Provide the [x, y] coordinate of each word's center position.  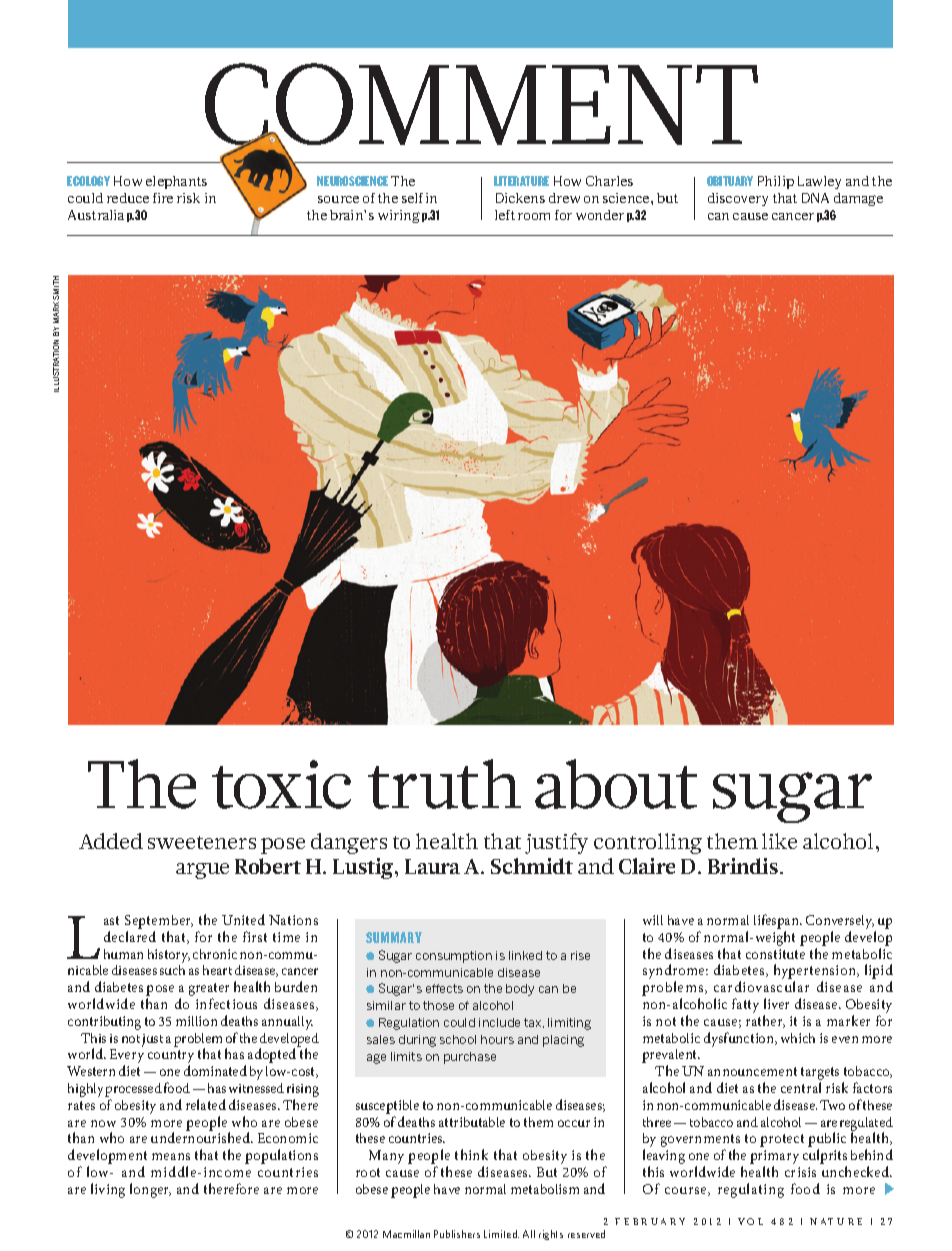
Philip [776, 182]
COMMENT [481, 105]
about [616, 784]
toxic [281, 784]
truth [444, 784]
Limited [501, 1234]
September [159, 923]
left [505, 215]
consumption [454, 957]
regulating [751, 1190]
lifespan [778, 923]
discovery [738, 199]
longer [150, 1190]
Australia [96, 215]
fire [163, 198]
